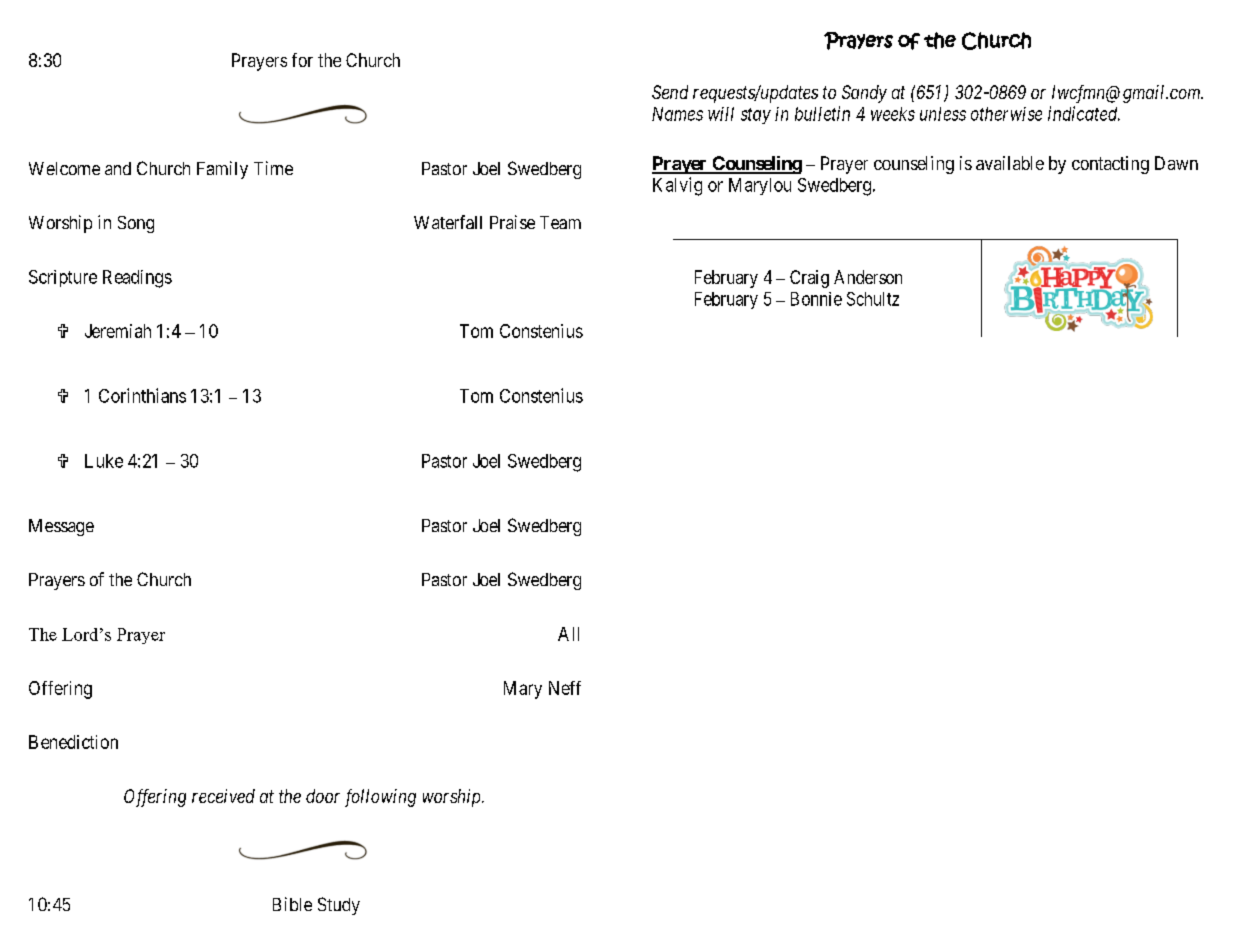 This screenshot has height=952, width=1233. Describe the element at coordinates (339, 906) in the screenshot. I see `Study` at that location.
